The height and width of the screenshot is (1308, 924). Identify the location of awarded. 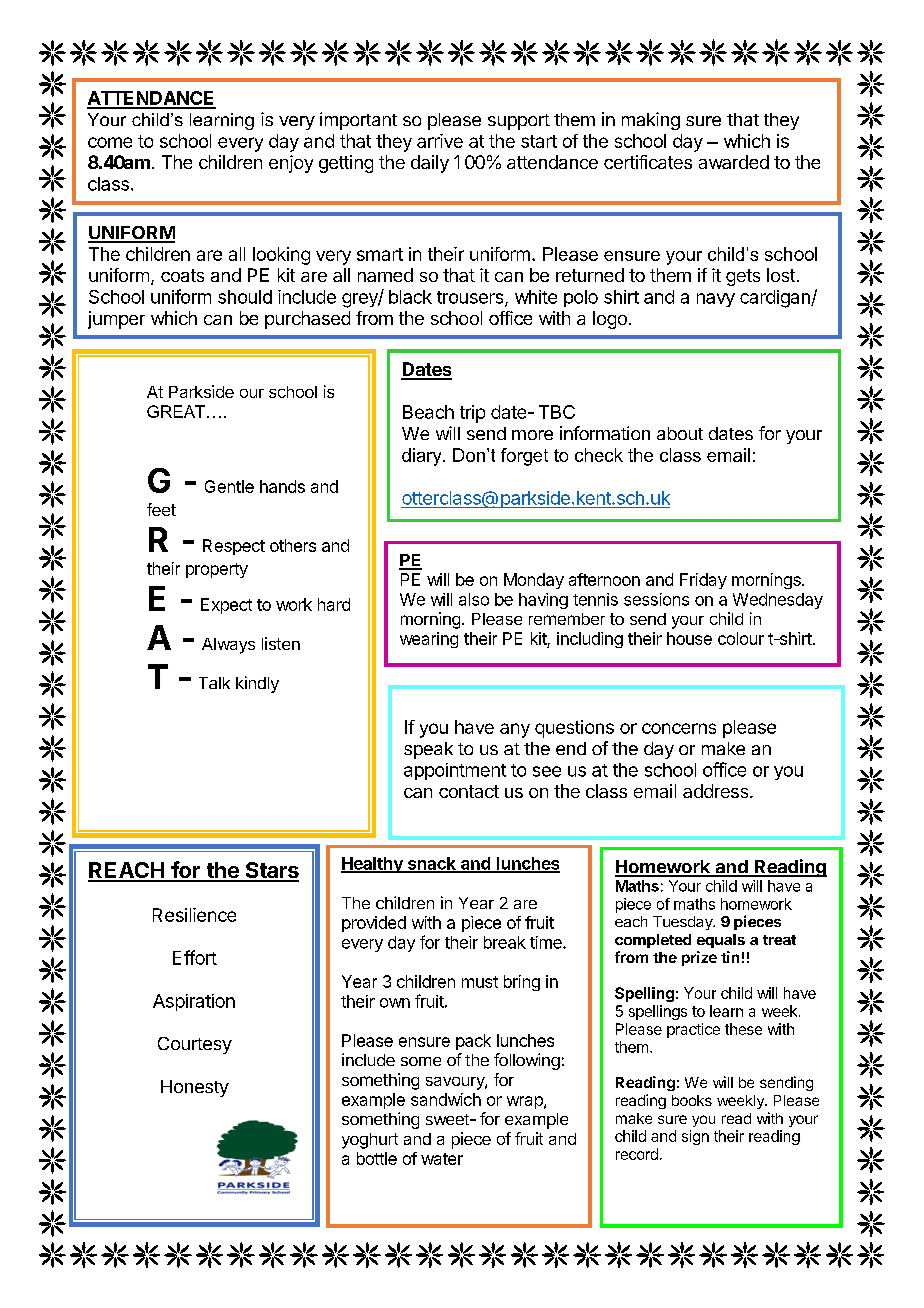
(734, 162).
